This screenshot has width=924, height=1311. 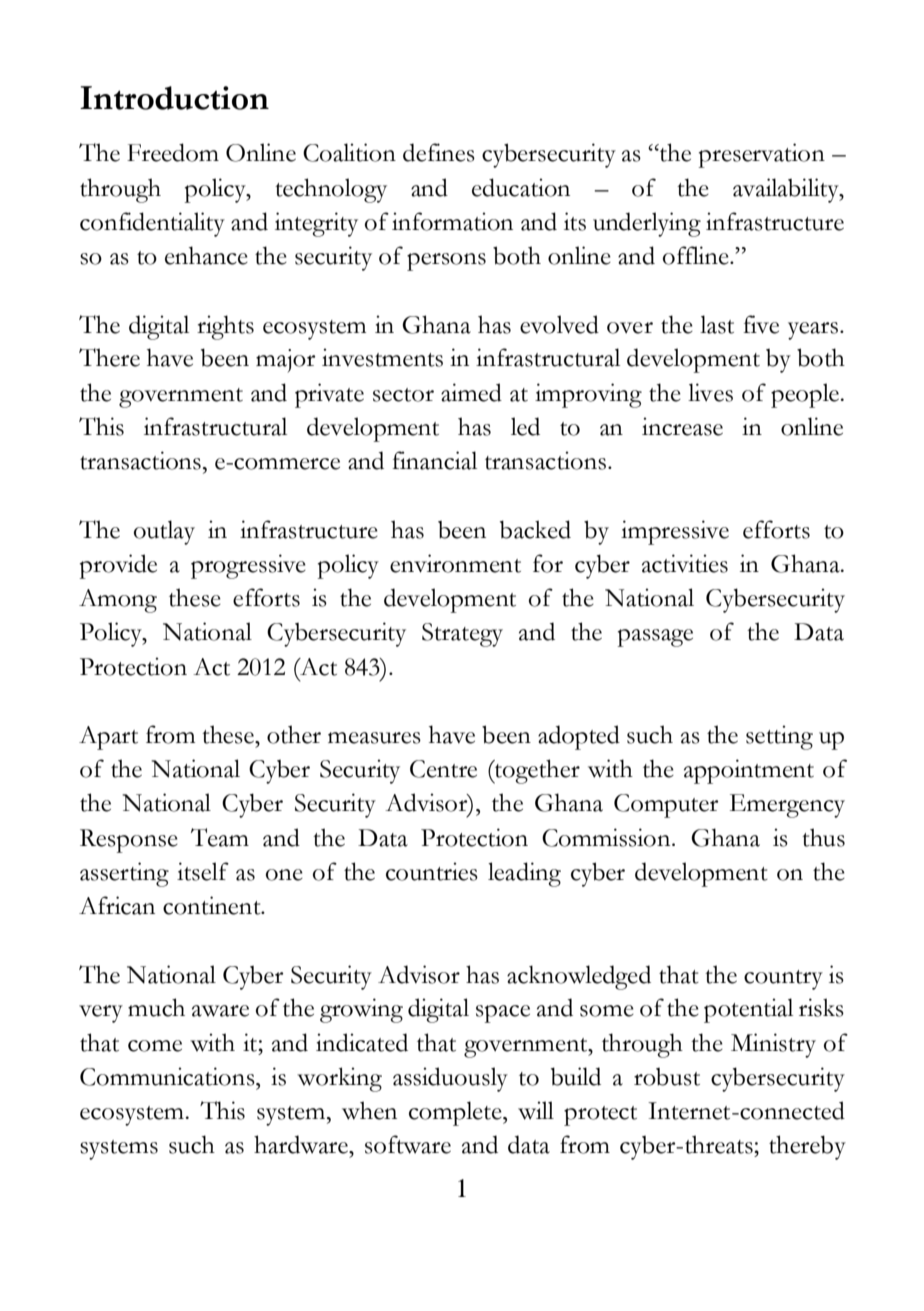 What do you see at coordinates (225, 327) in the screenshot?
I see `rights` at bounding box center [225, 327].
